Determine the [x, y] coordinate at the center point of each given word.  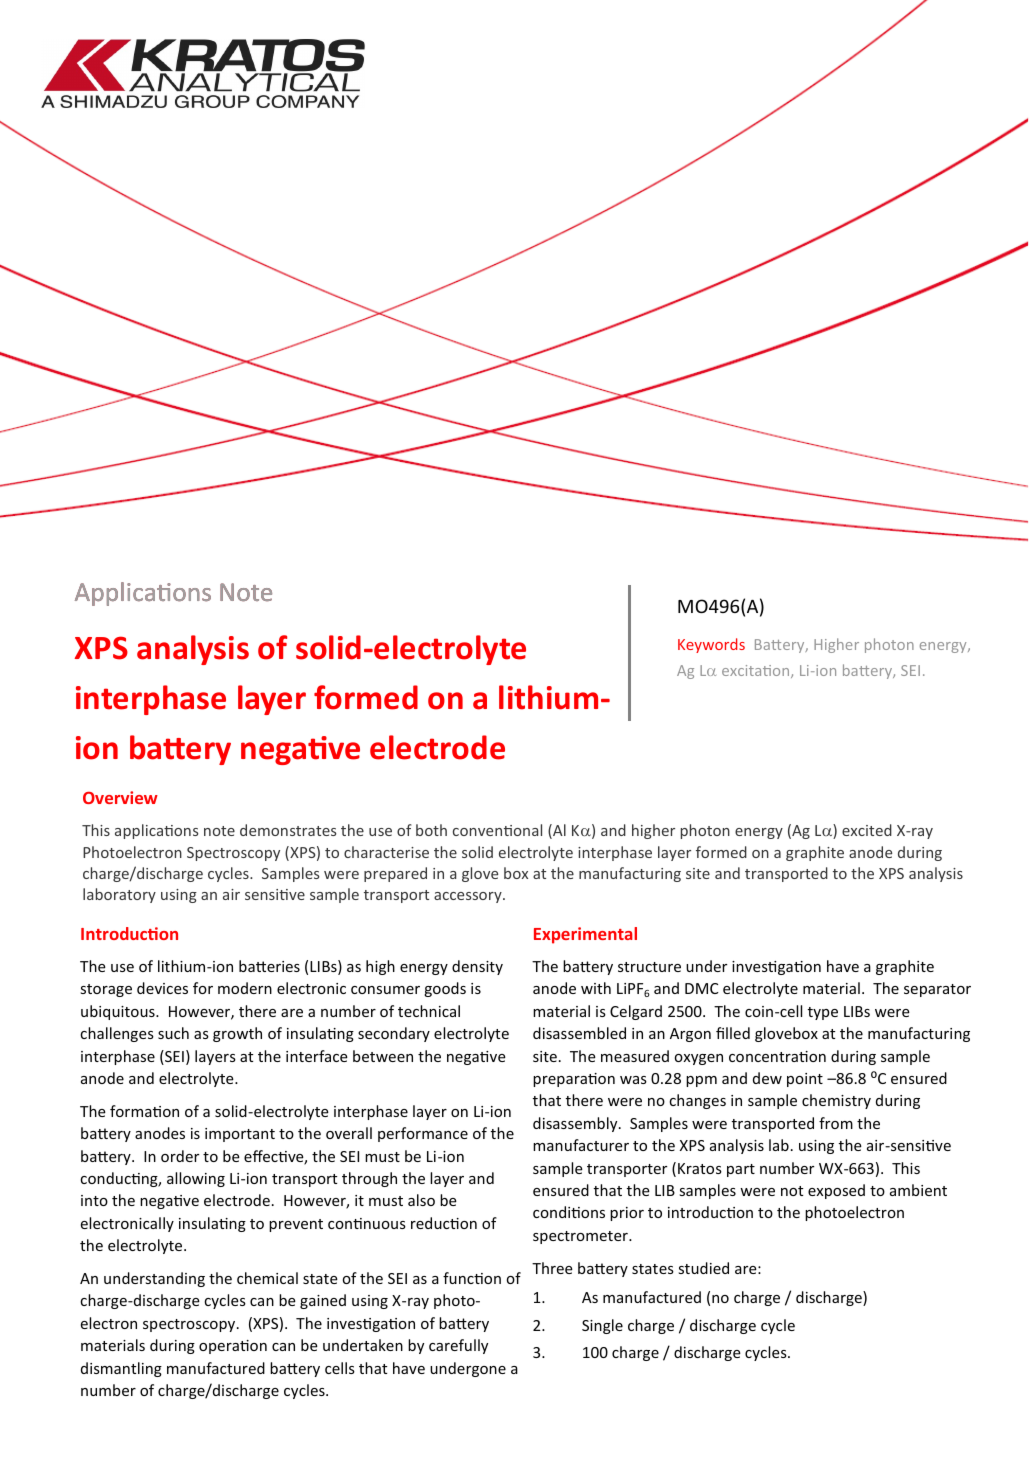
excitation [757, 671]
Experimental [585, 935]
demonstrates [288, 830]
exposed [836, 1191]
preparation [574, 1080]
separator [937, 990]
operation [233, 1347]
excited [867, 830]
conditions [569, 1212]
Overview [120, 797]
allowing [196, 1179]
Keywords [711, 645]
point [805, 1080]
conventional [497, 830]
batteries [269, 966]
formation [144, 1111]
